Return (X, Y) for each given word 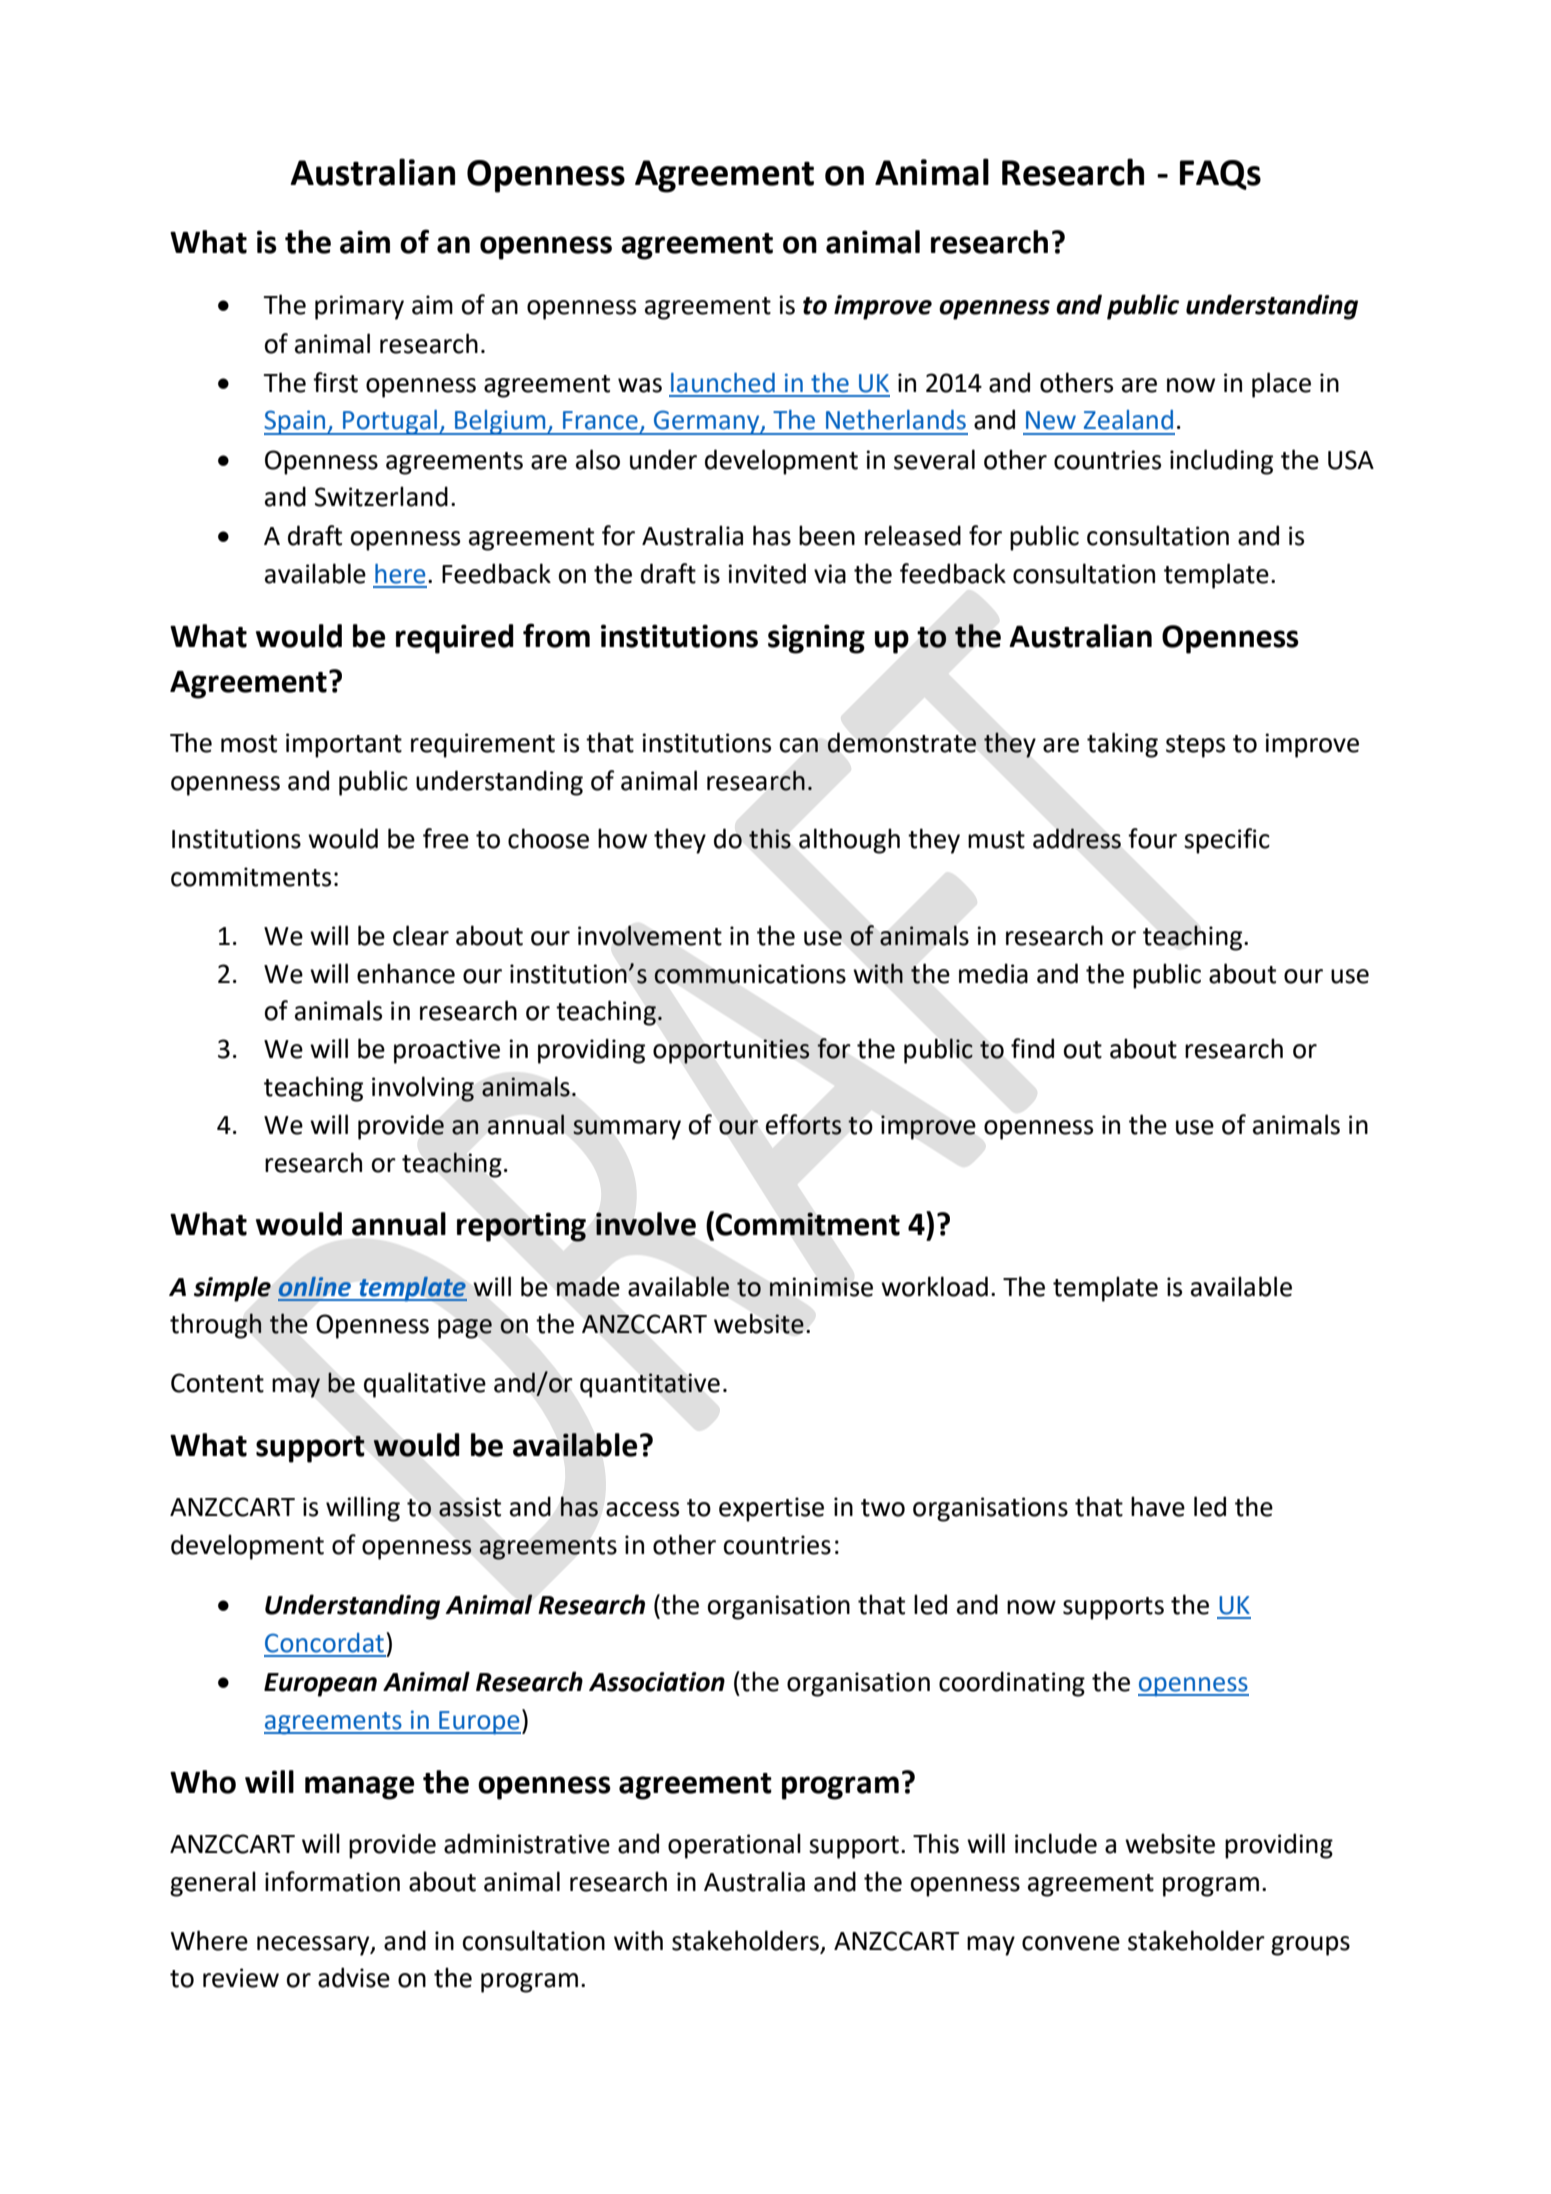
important (344, 745)
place (1281, 385)
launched (723, 383)
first (335, 382)
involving (423, 1089)
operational (734, 1846)
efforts (803, 1124)
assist (470, 1507)
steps (1195, 746)
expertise (771, 1509)
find (1032, 1048)
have (1158, 1506)
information (332, 1881)
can (799, 745)
